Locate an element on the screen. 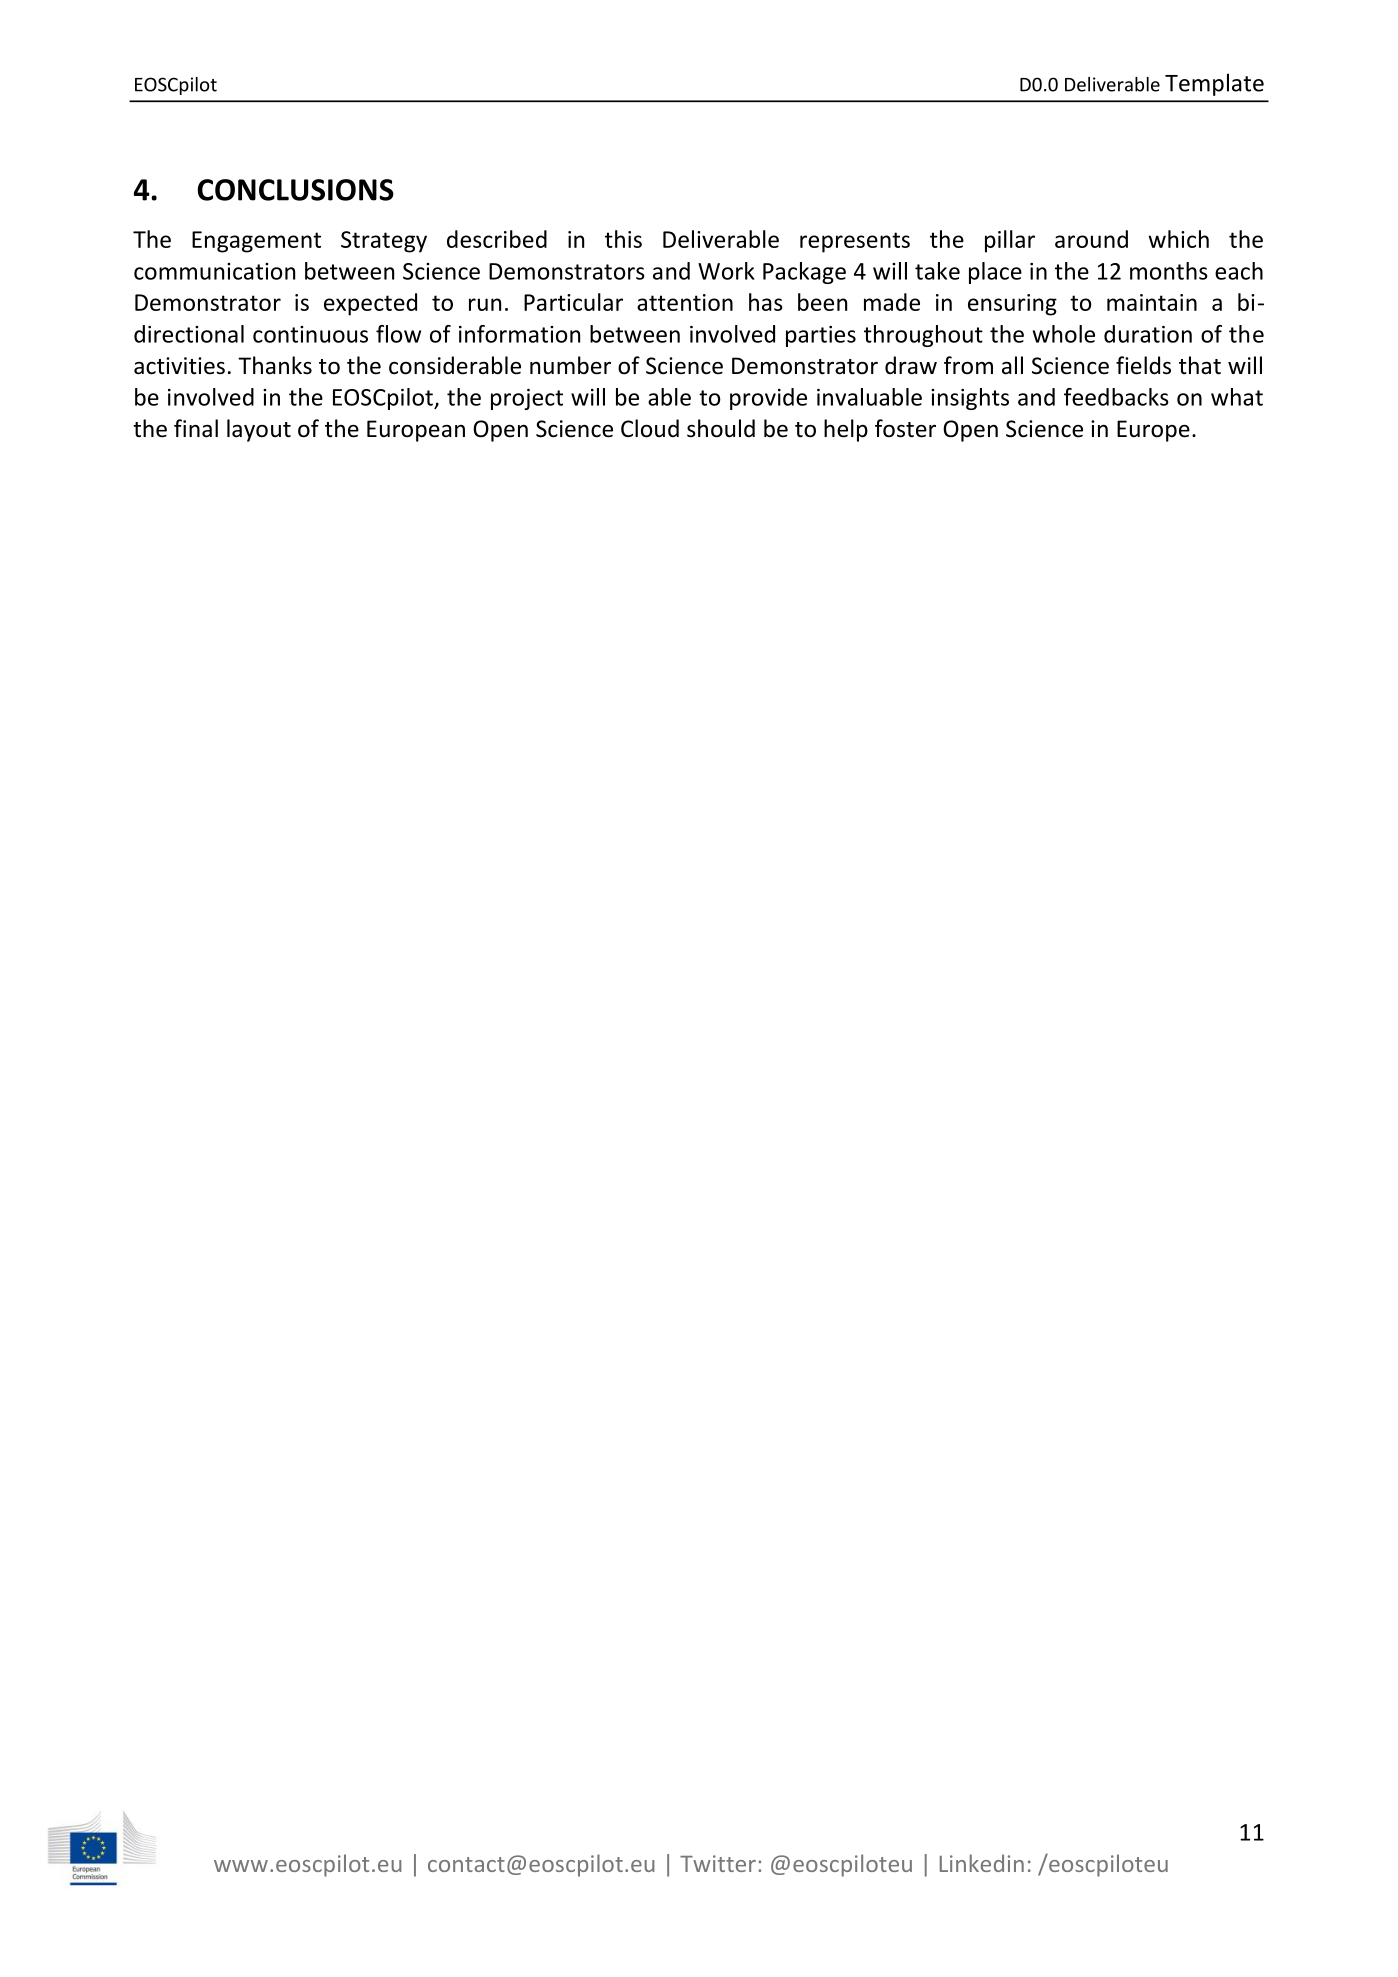 The height and width of the screenshot is (1977, 1398). Twitter is located at coordinates (718, 1863).
